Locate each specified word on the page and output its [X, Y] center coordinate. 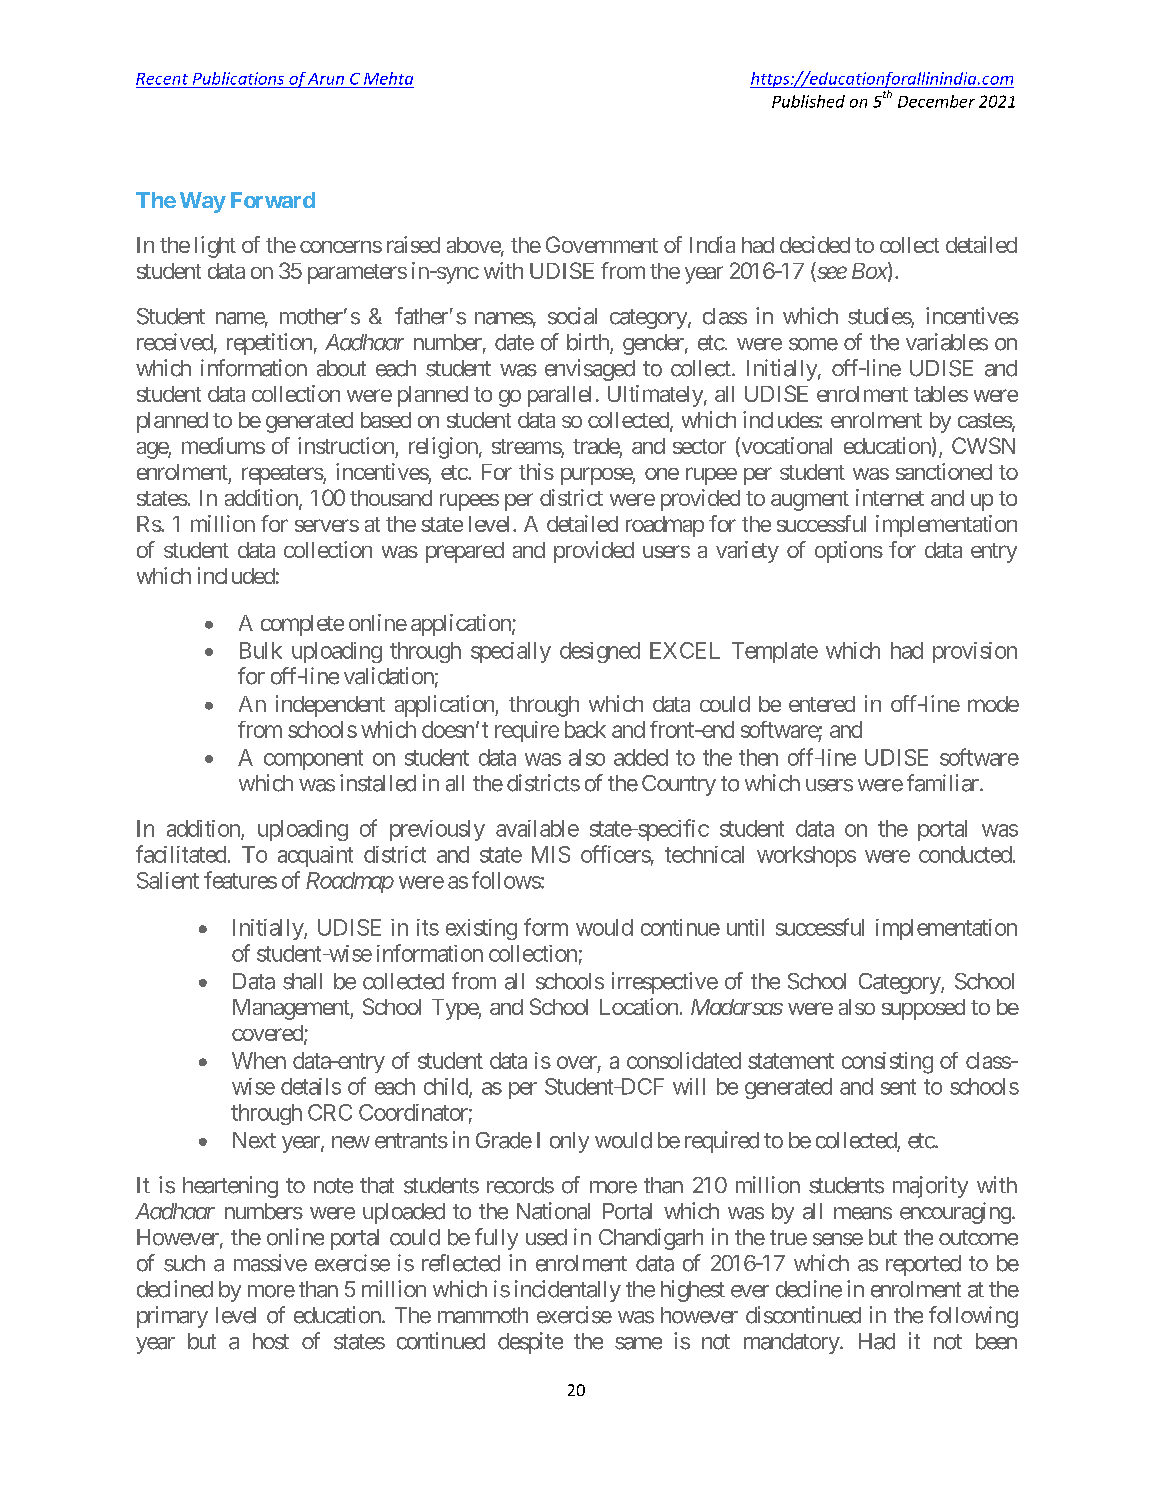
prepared [465, 552]
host [271, 1341]
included [236, 575]
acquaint [315, 856]
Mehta [388, 78]
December [936, 101]
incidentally [568, 1291]
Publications [238, 78]
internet [890, 497]
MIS [551, 854]
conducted [965, 854]
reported [923, 1265]
